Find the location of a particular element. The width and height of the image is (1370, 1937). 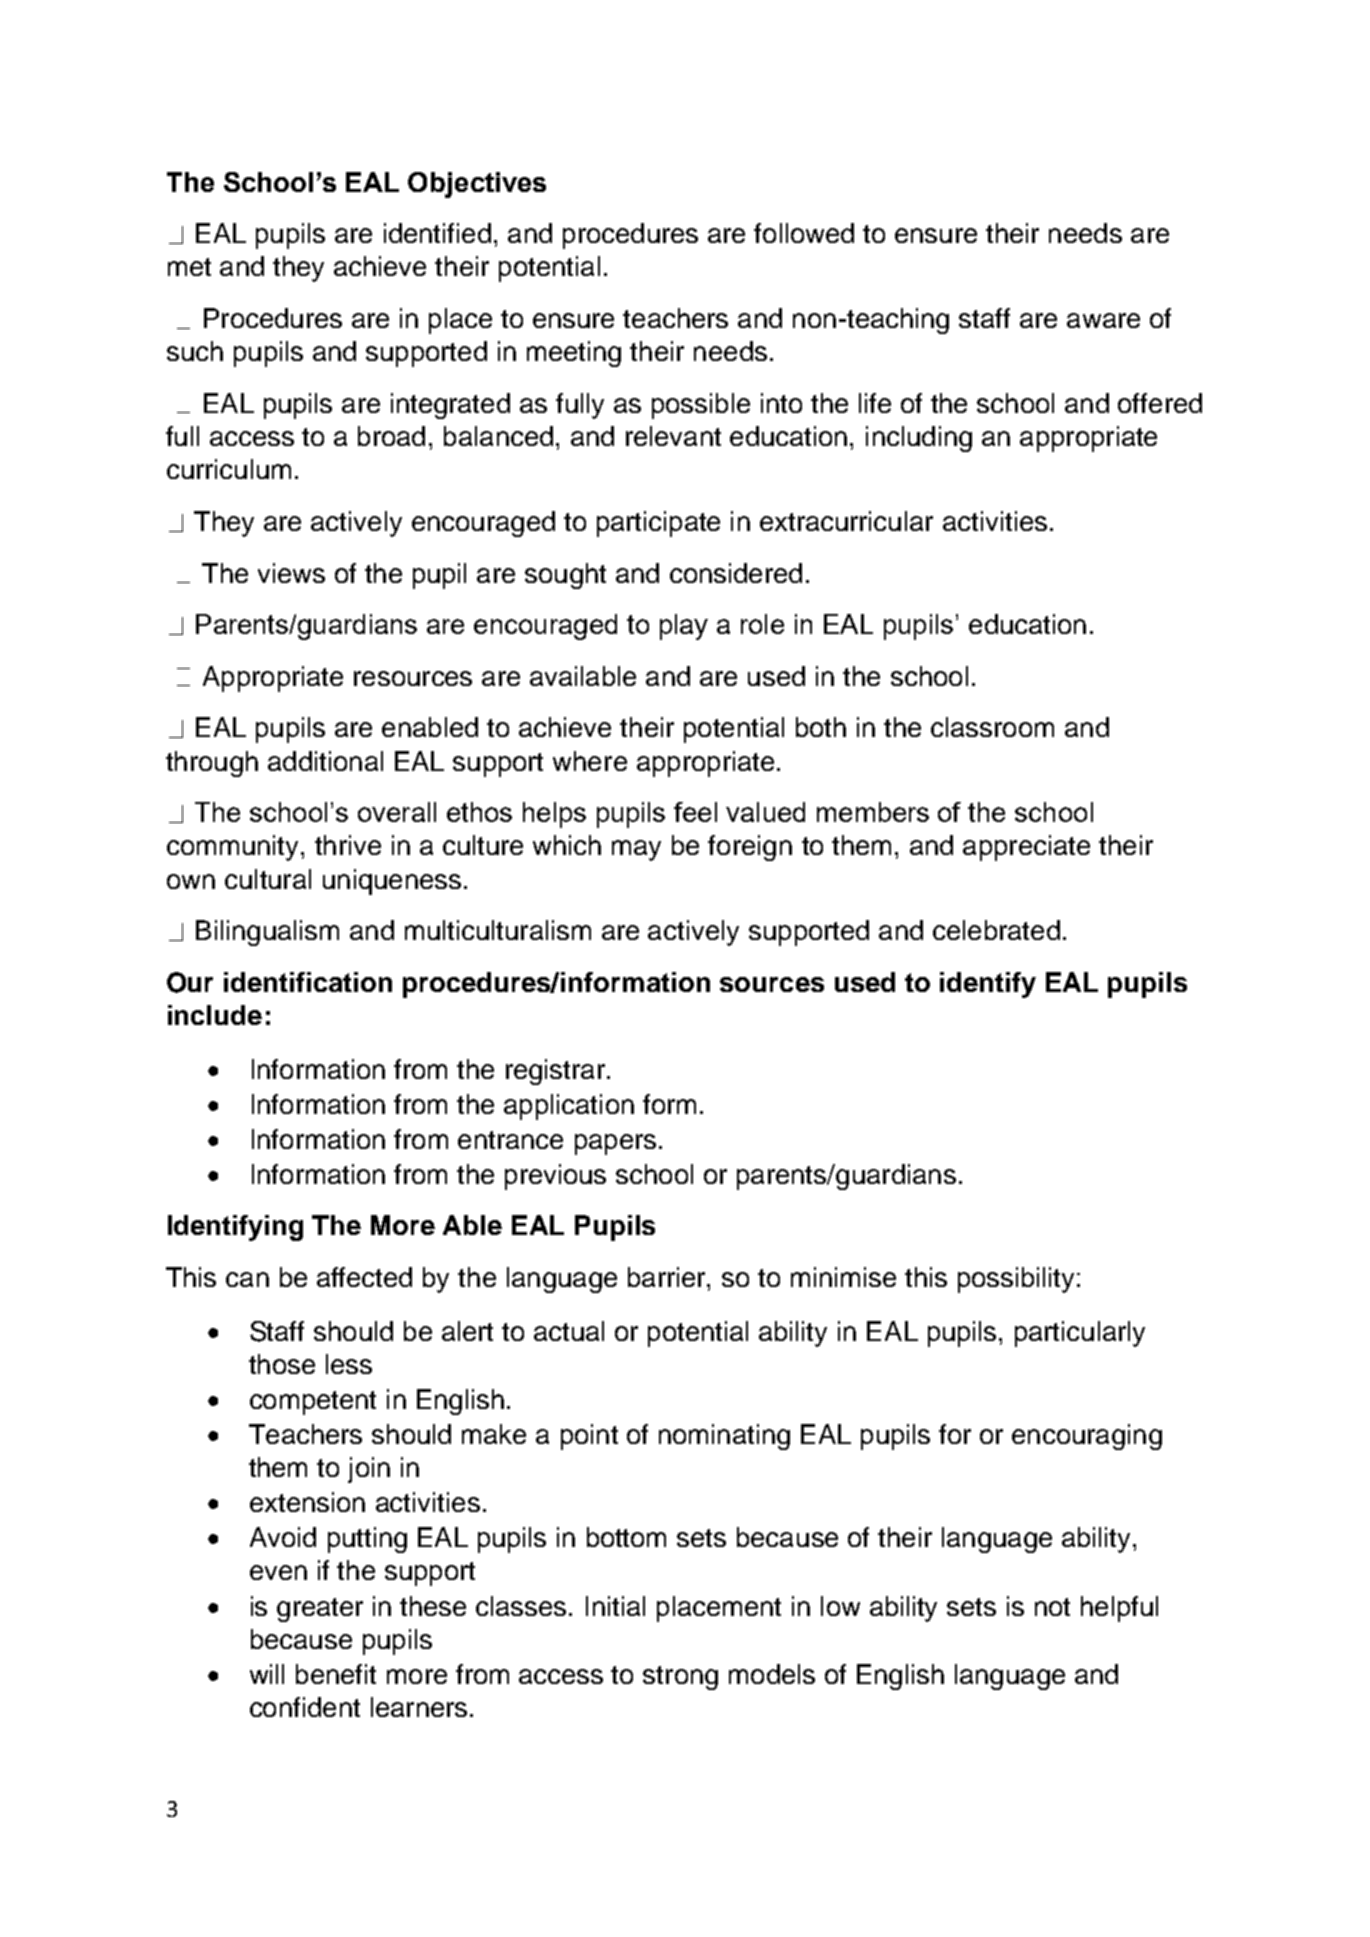

benefit is located at coordinates (336, 1674).
